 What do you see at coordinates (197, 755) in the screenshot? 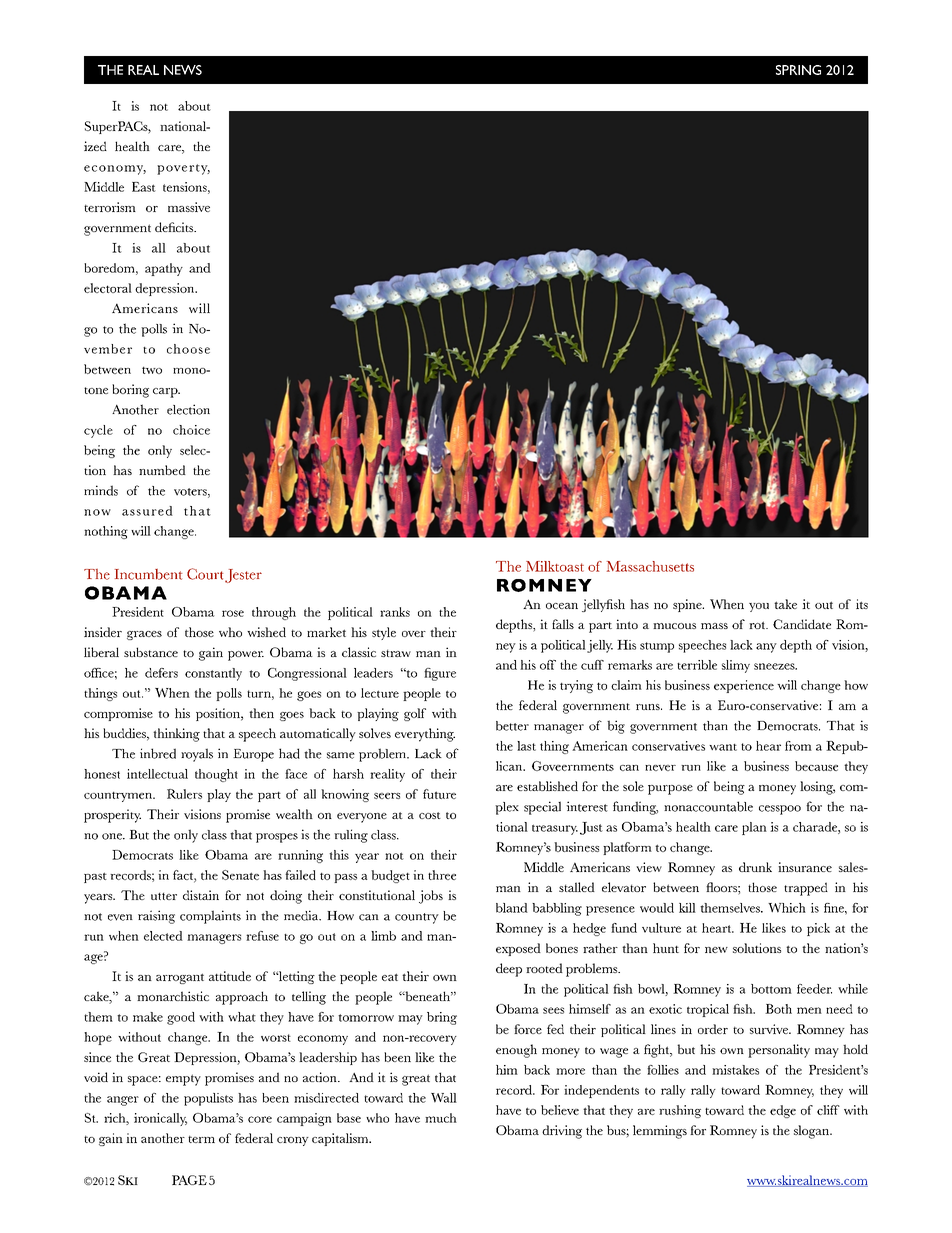
I see `royals` at bounding box center [197, 755].
